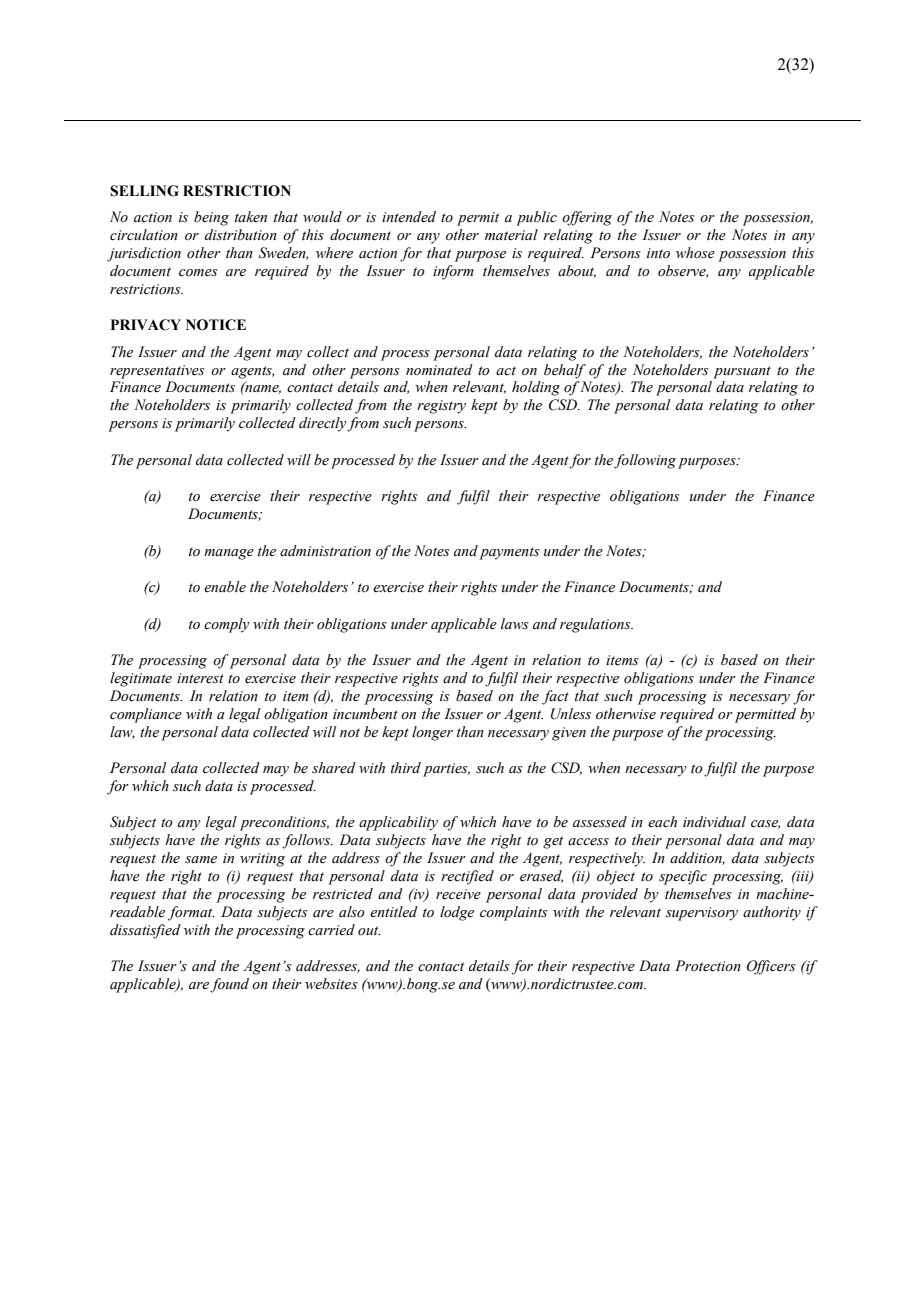 The width and height of the screenshot is (924, 1308). Describe the element at coordinates (596, 625) in the screenshot. I see `regulations` at that location.
